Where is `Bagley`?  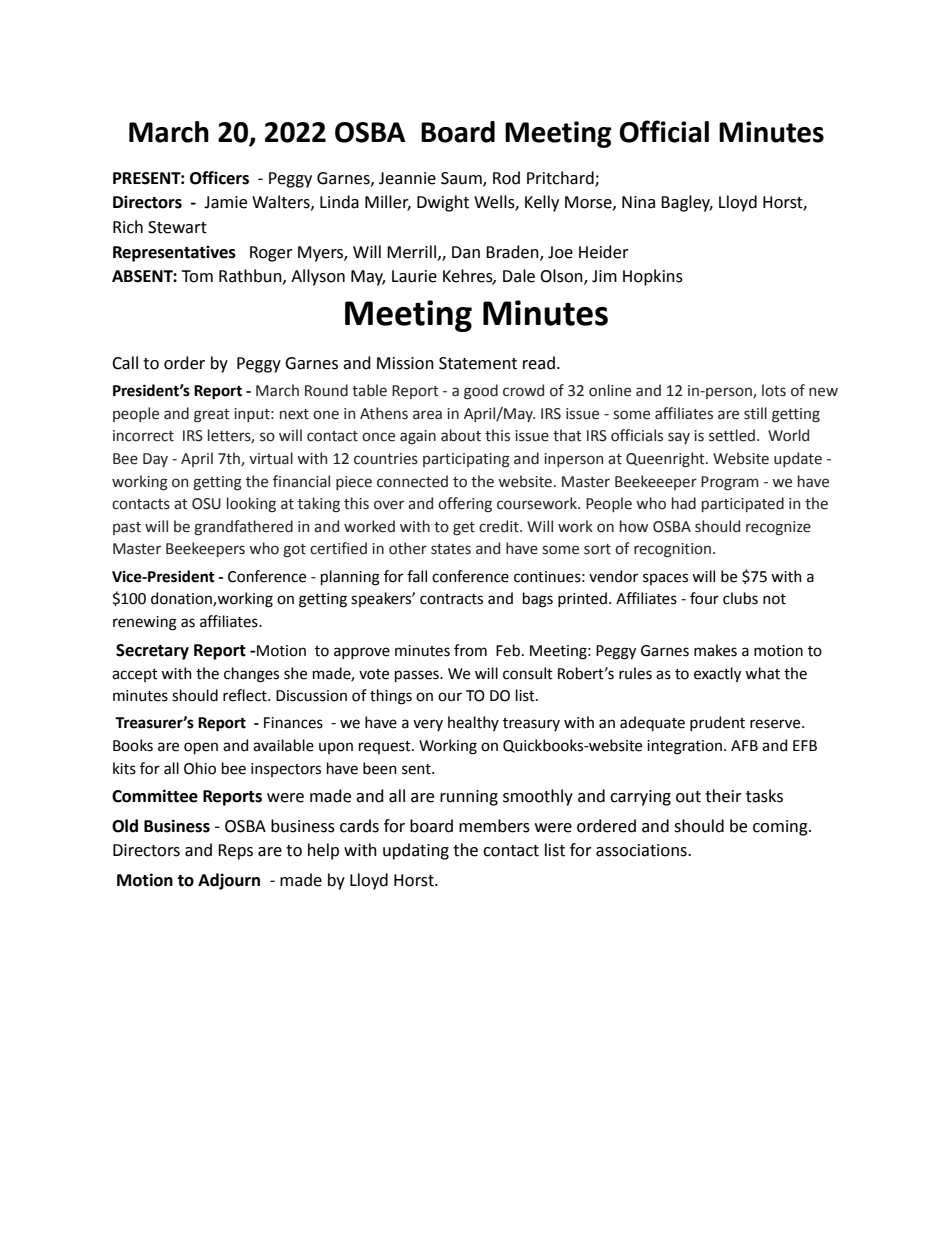 Bagley is located at coordinates (687, 203).
